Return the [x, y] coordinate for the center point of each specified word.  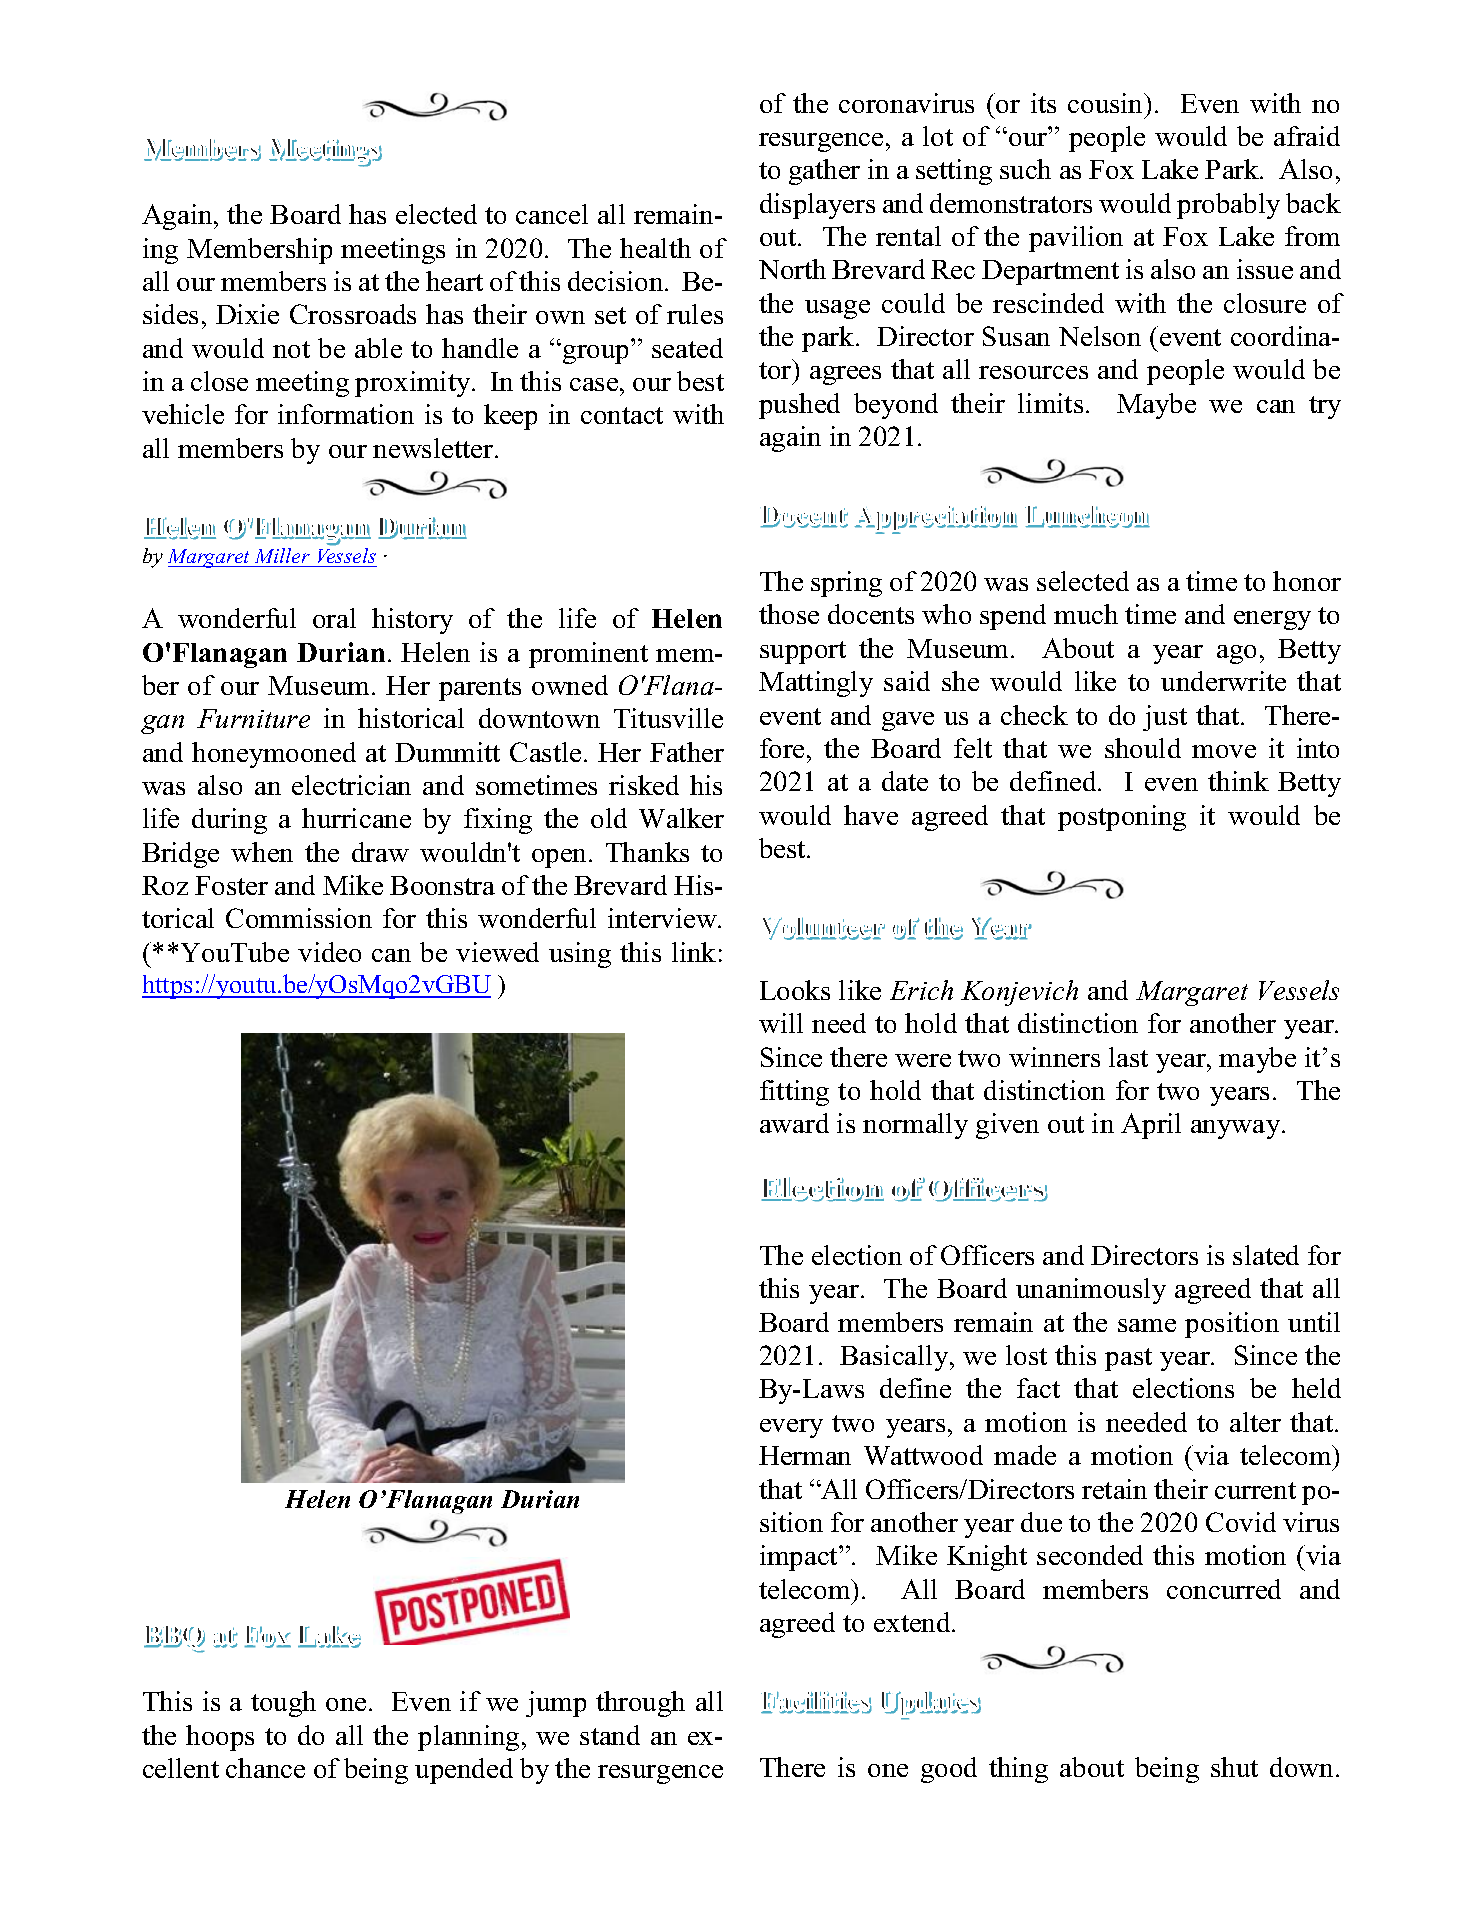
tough [283, 1704]
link [694, 952]
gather [824, 172]
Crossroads [353, 314]
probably [1228, 206]
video [329, 952]
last [1128, 1057]
